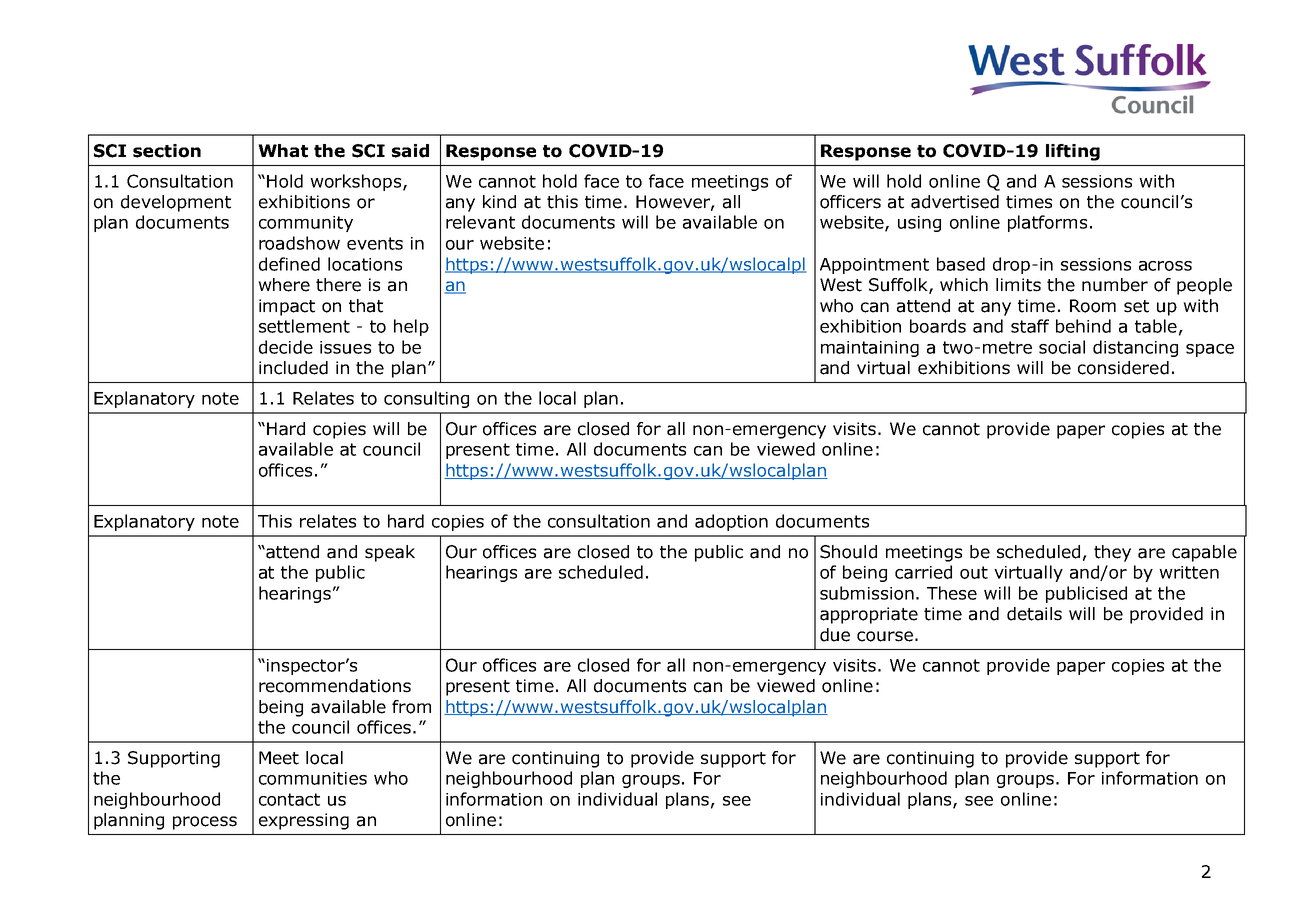 Image resolution: width=1308 pixels, height=924 pixels. What do you see at coordinates (850, 202) in the screenshot?
I see `officers` at bounding box center [850, 202].
